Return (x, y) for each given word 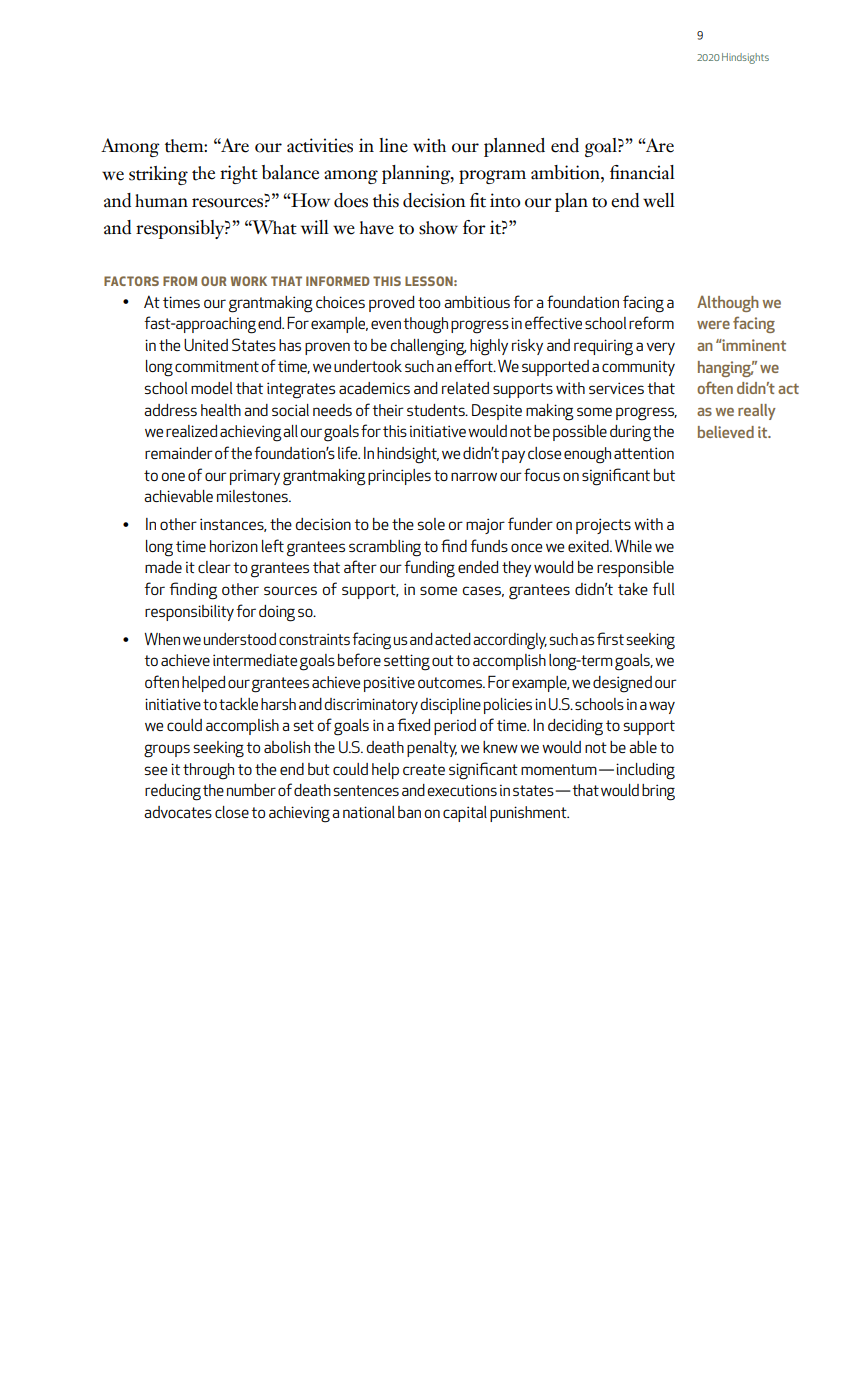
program (492, 177)
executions (462, 790)
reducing (173, 792)
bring (658, 792)
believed (726, 432)
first (610, 638)
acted (453, 639)
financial (642, 172)
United (206, 345)
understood (240, 639)
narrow (474, 476)
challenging (428, 347)
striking (158, 175)
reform (651, 322)
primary (255, 477)
